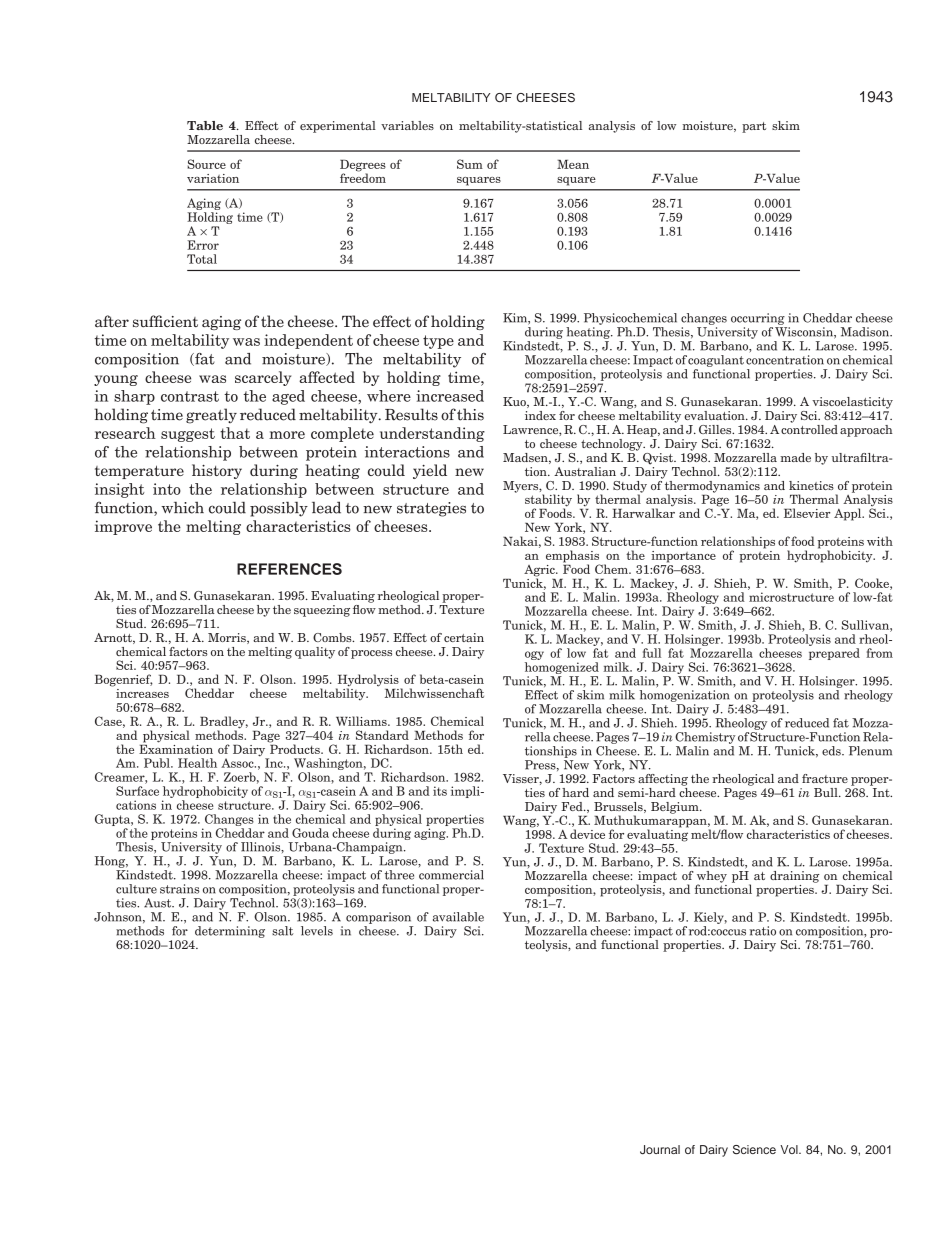  Describe the element at coordinates (834, 654) in the page. I see `prepared` at that location.
